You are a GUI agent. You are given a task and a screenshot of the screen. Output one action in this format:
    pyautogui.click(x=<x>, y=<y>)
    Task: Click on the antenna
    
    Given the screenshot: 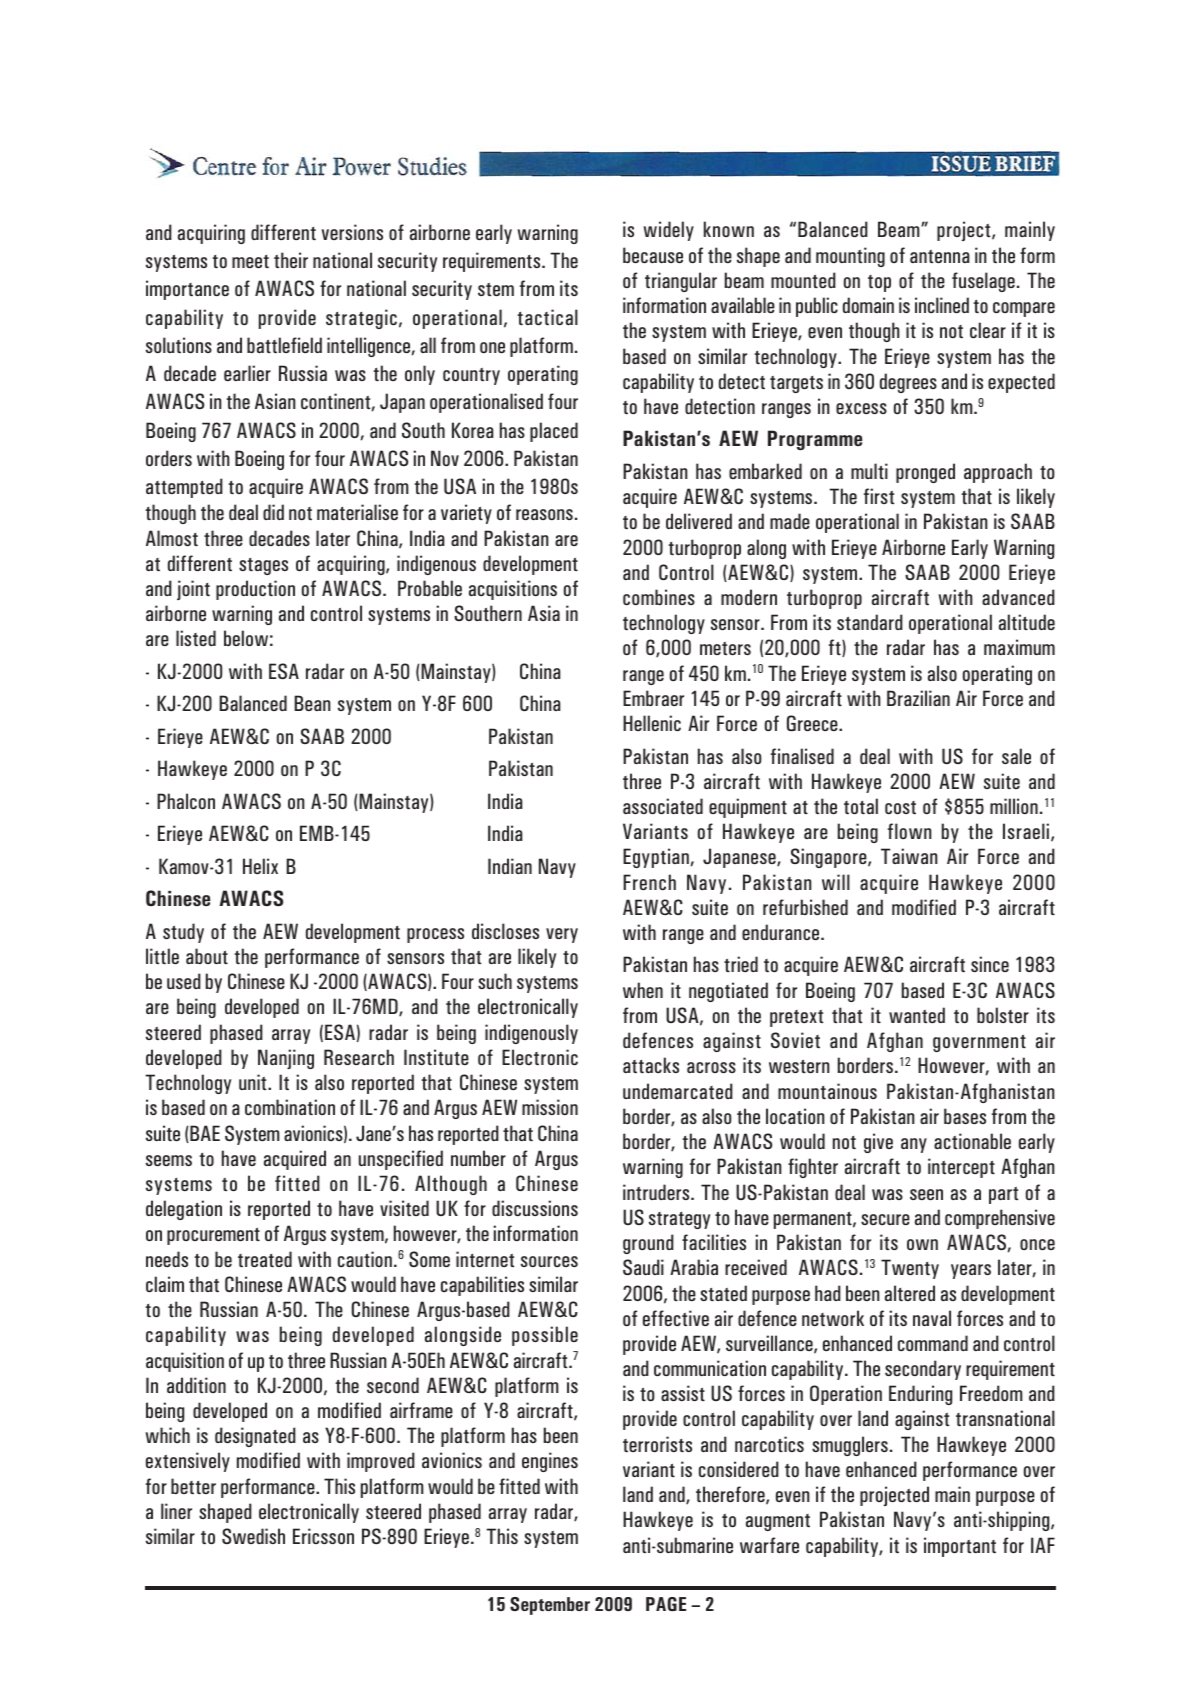 What is the action you would take?
    pyautogui.click(x=940, y=256)
